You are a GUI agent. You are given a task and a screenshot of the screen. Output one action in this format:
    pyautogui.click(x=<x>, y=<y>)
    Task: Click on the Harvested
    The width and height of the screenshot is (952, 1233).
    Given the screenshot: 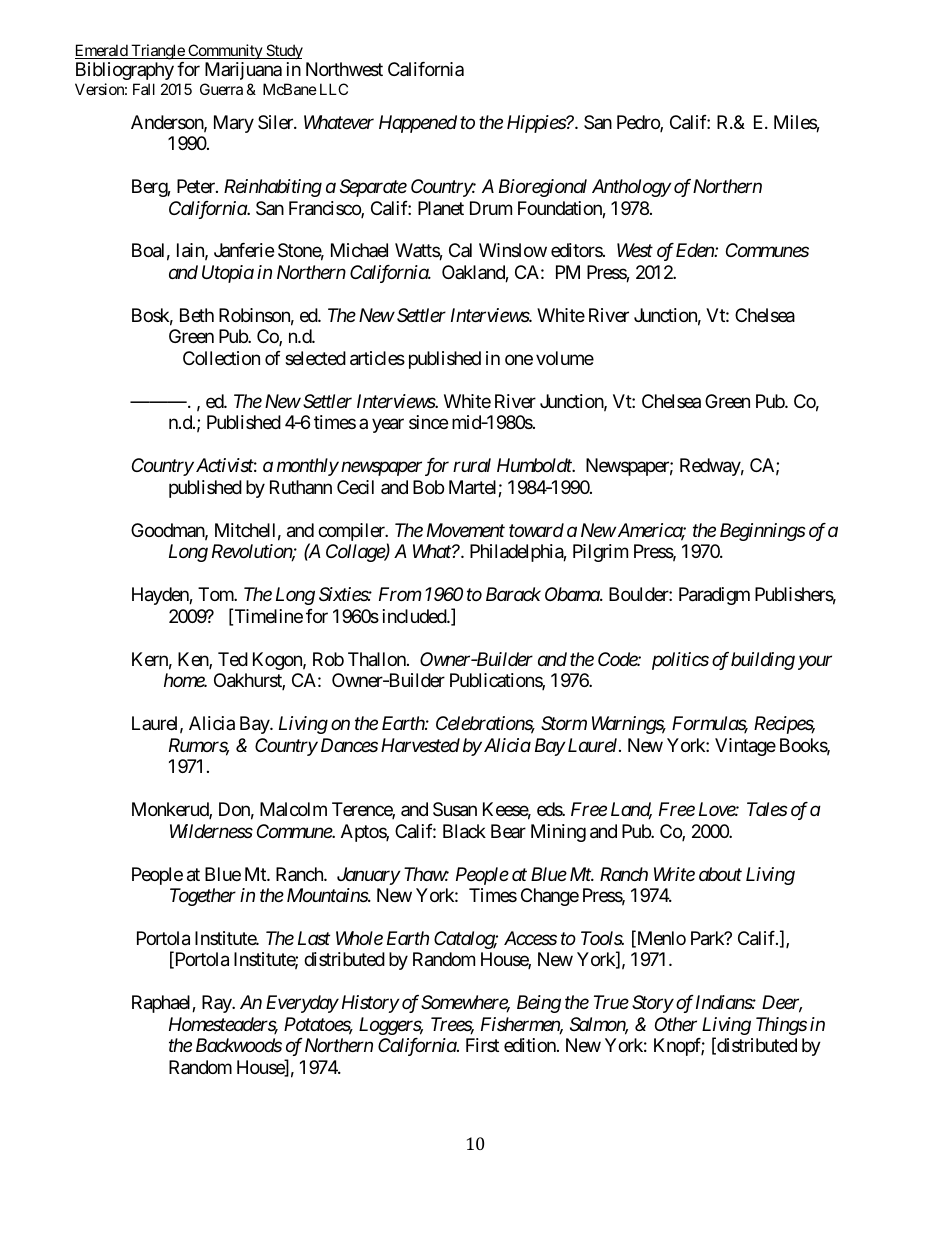 What is the action you would take?
    pyautogui.click(x=420, y=745)
